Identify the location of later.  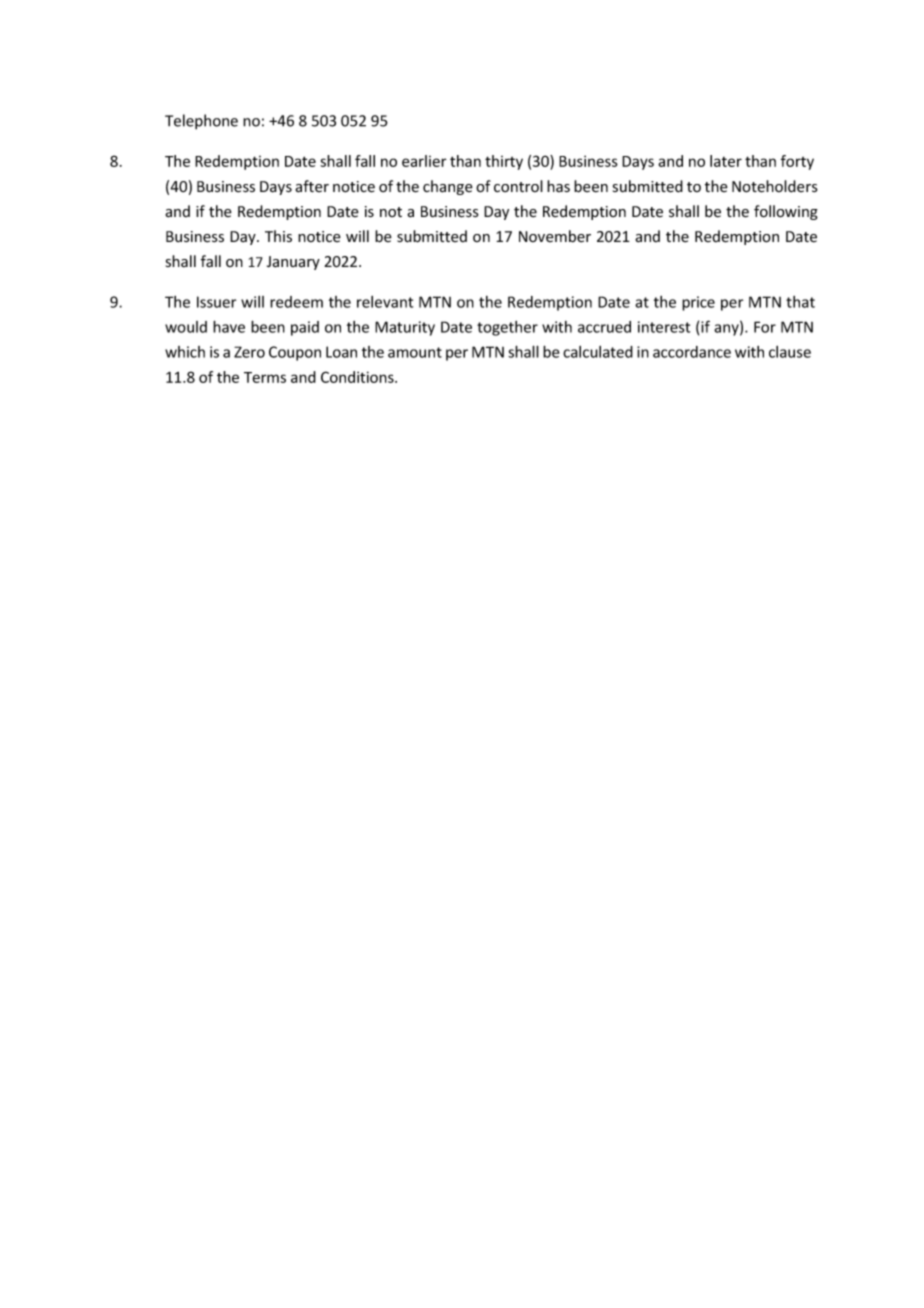
(726, 161).
